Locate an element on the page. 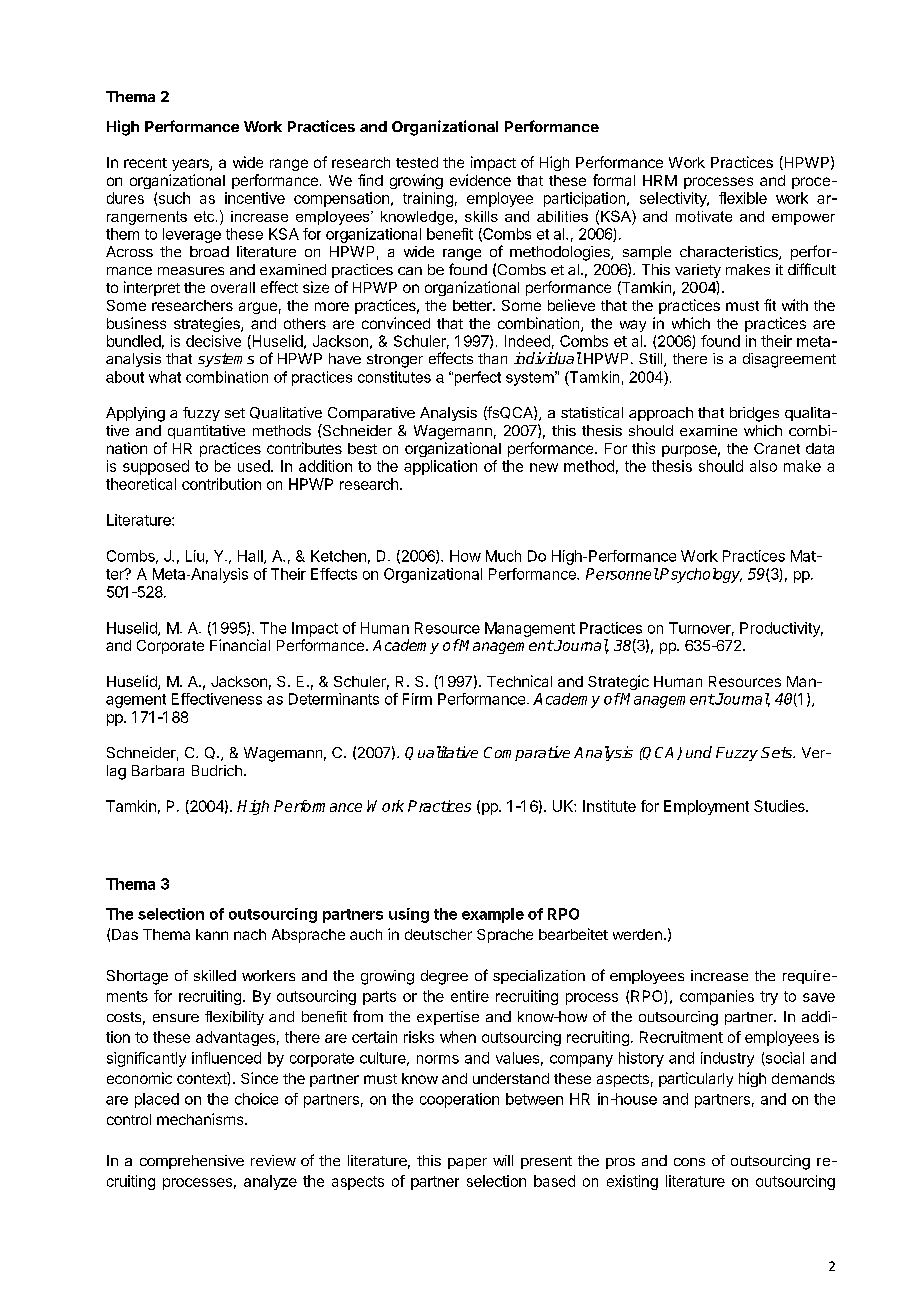 The height and width of the page is (1308, 924). Psychology is located at coordinates (700, 575).
